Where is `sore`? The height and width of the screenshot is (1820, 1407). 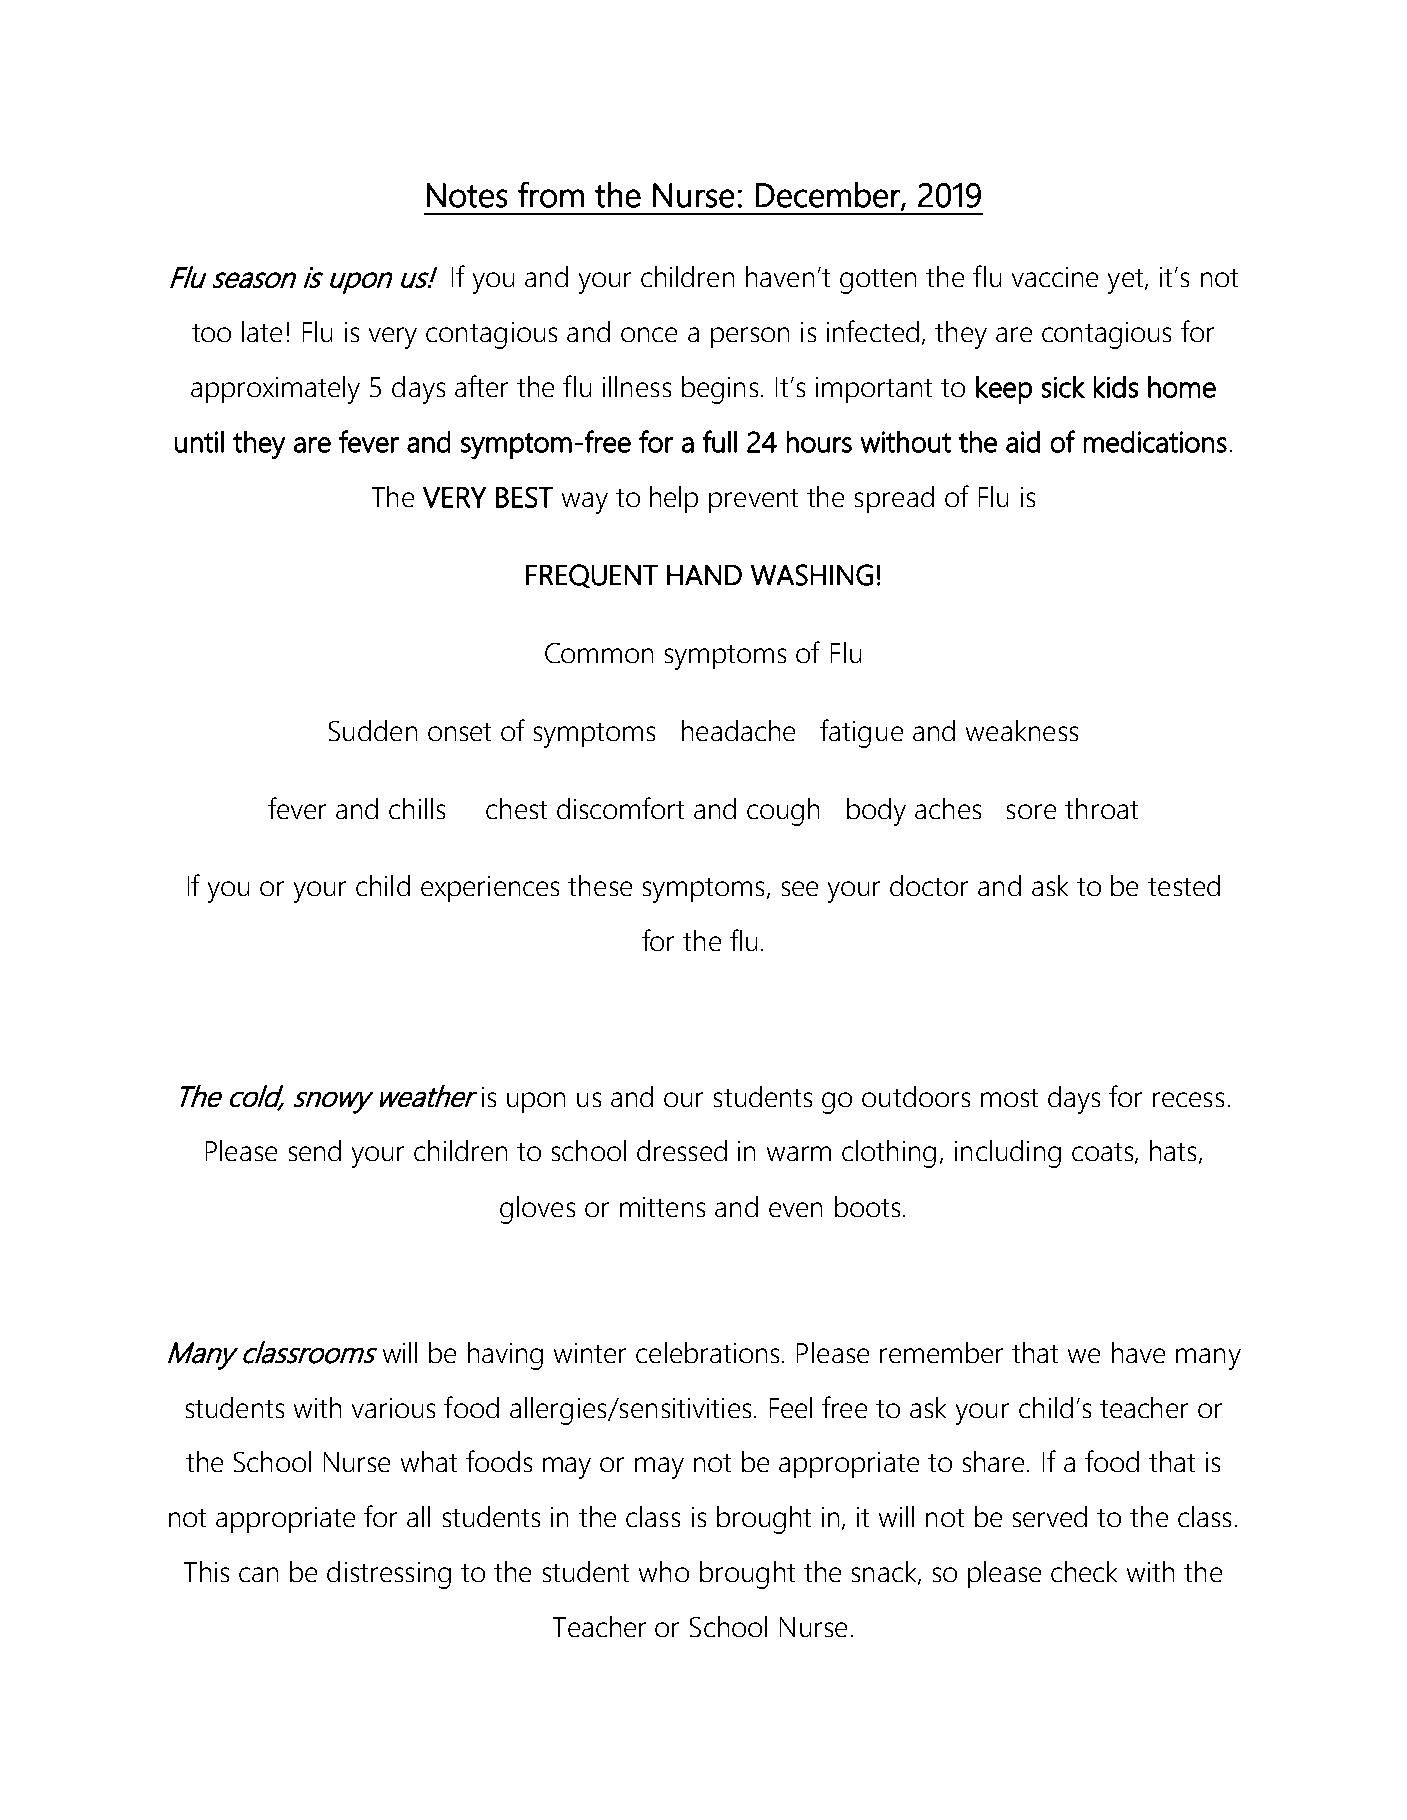
sore is located at coordinates (1031, 811).
